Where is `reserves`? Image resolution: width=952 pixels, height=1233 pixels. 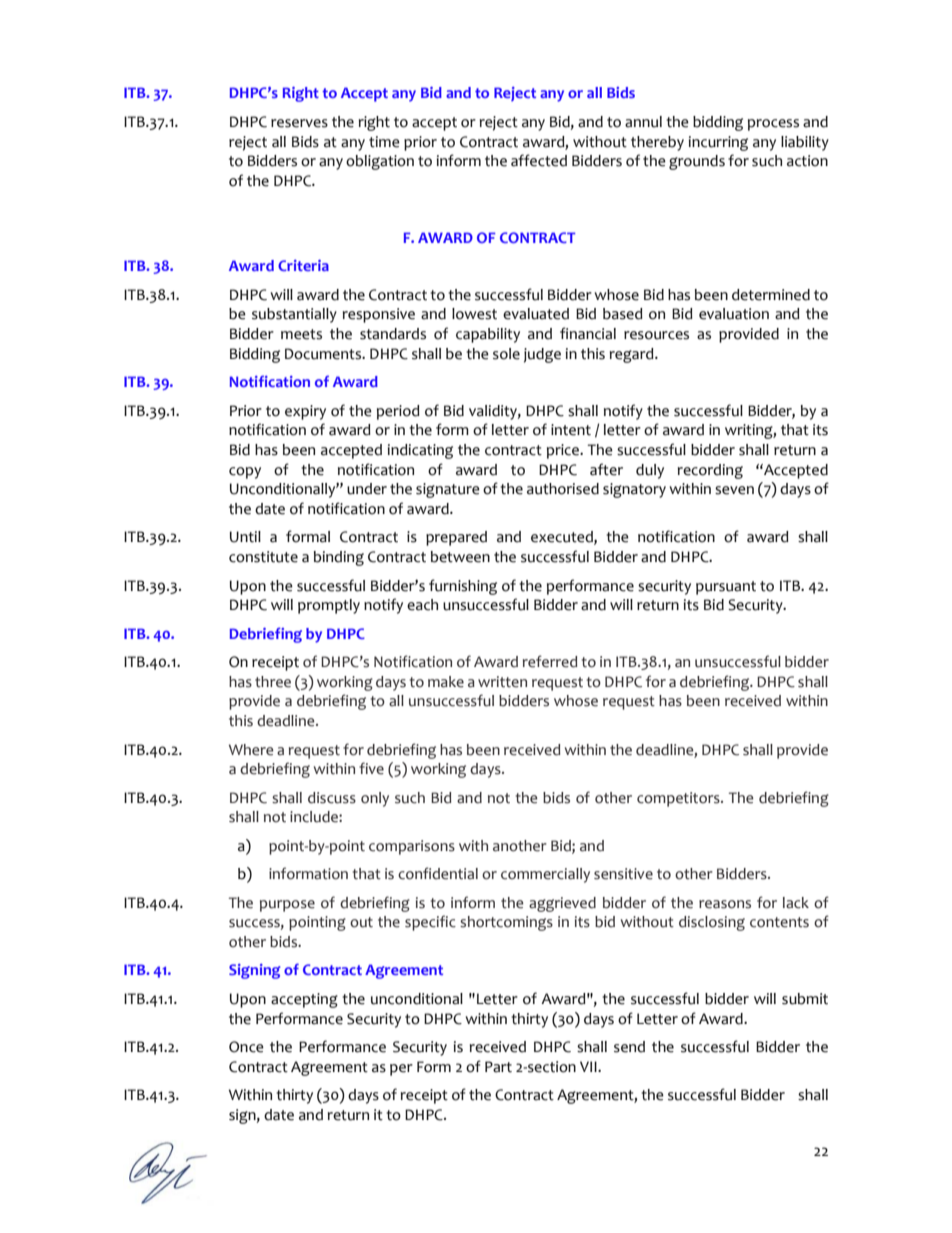
reserves is located at coordinates (299, 123).
